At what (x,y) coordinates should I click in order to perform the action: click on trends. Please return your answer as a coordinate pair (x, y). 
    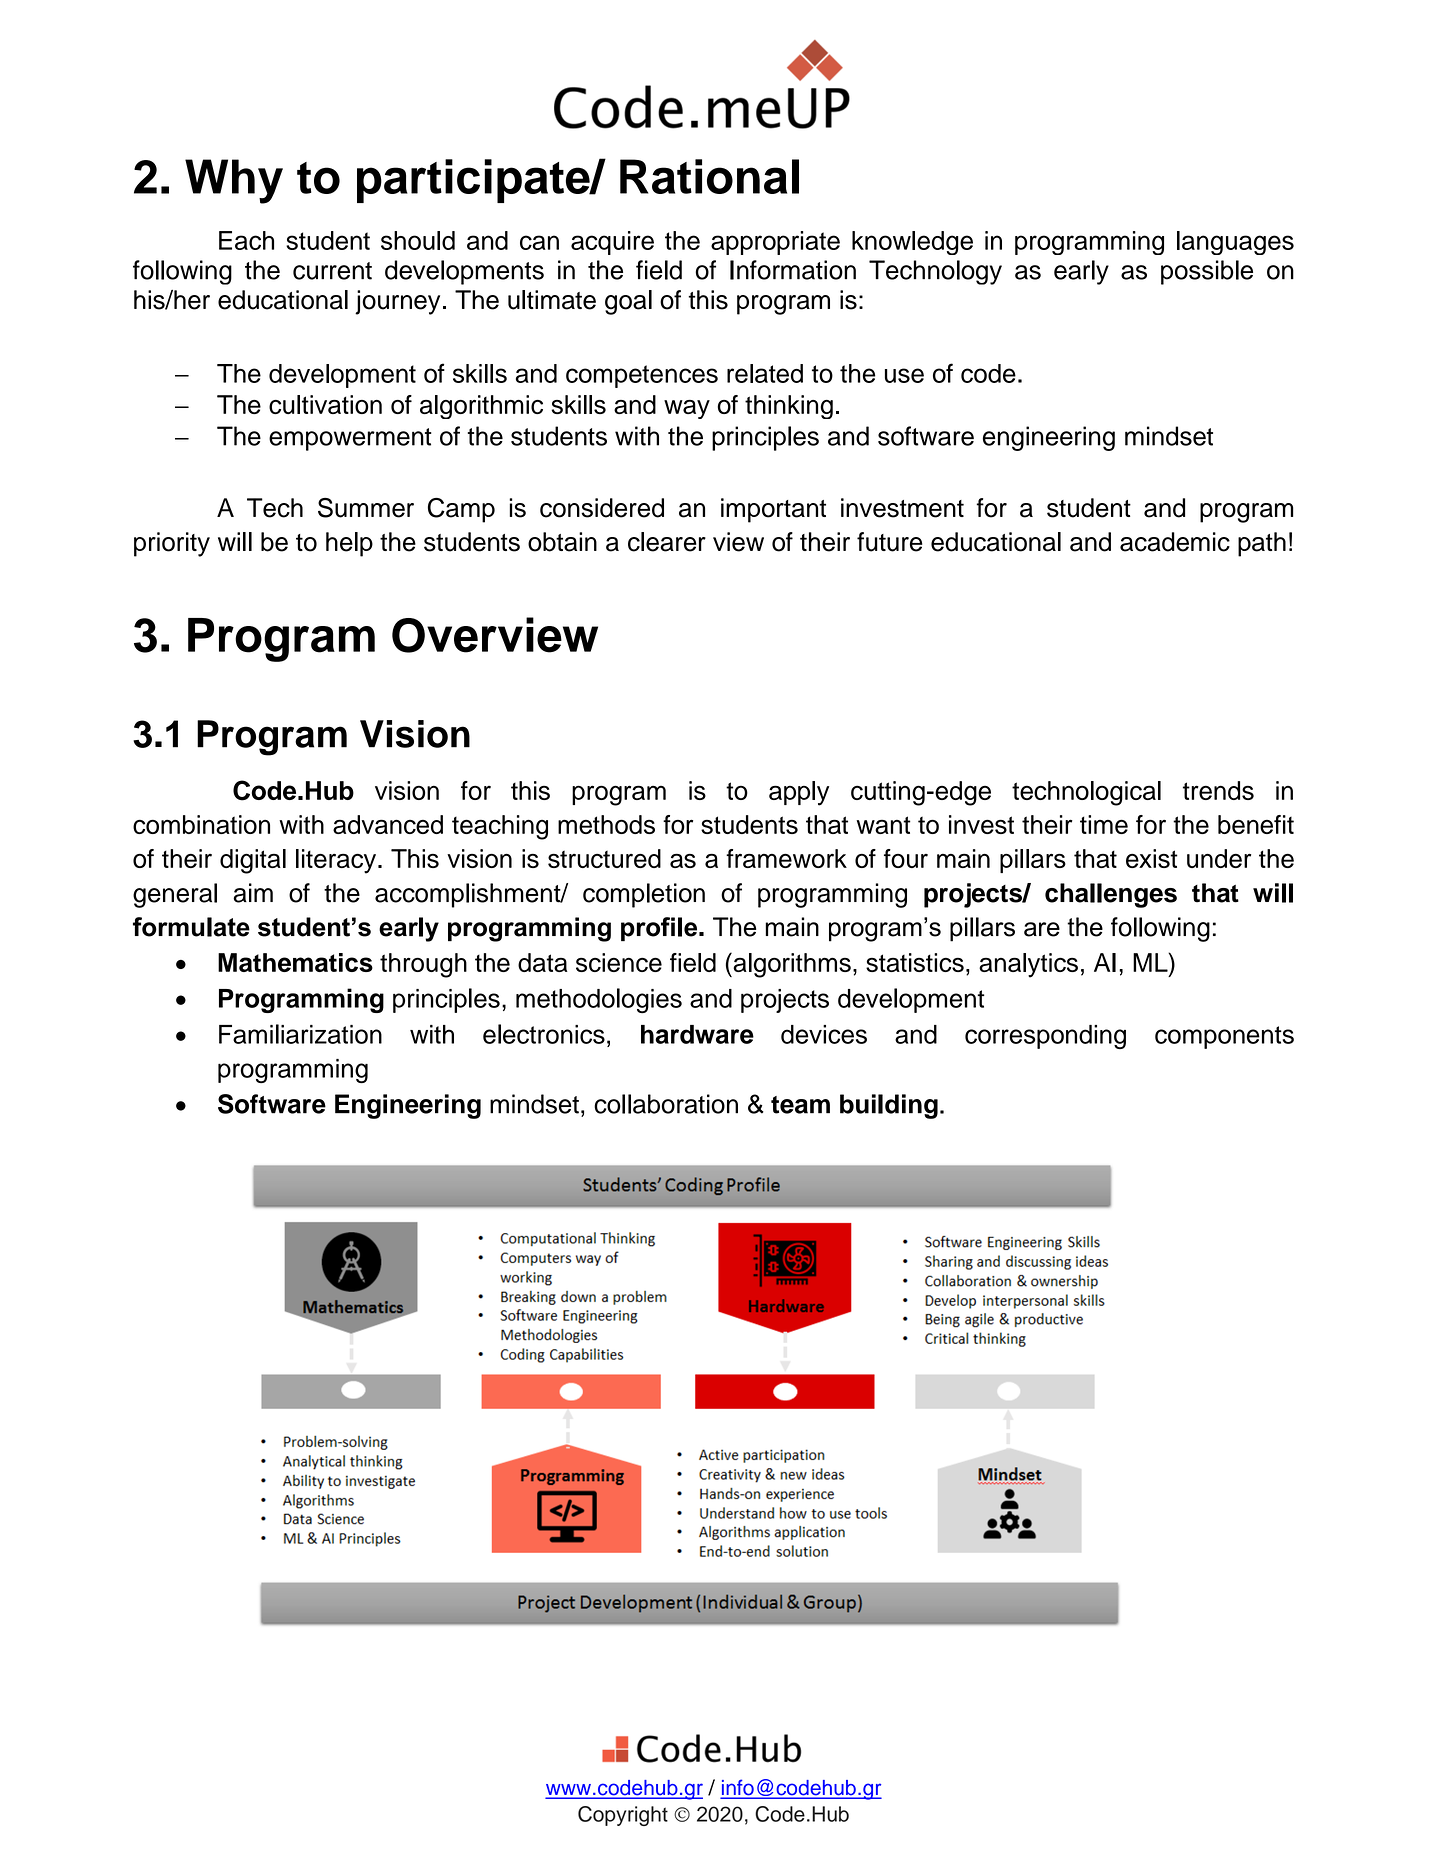
    Looking at the image, I should click on (1218, 790).
